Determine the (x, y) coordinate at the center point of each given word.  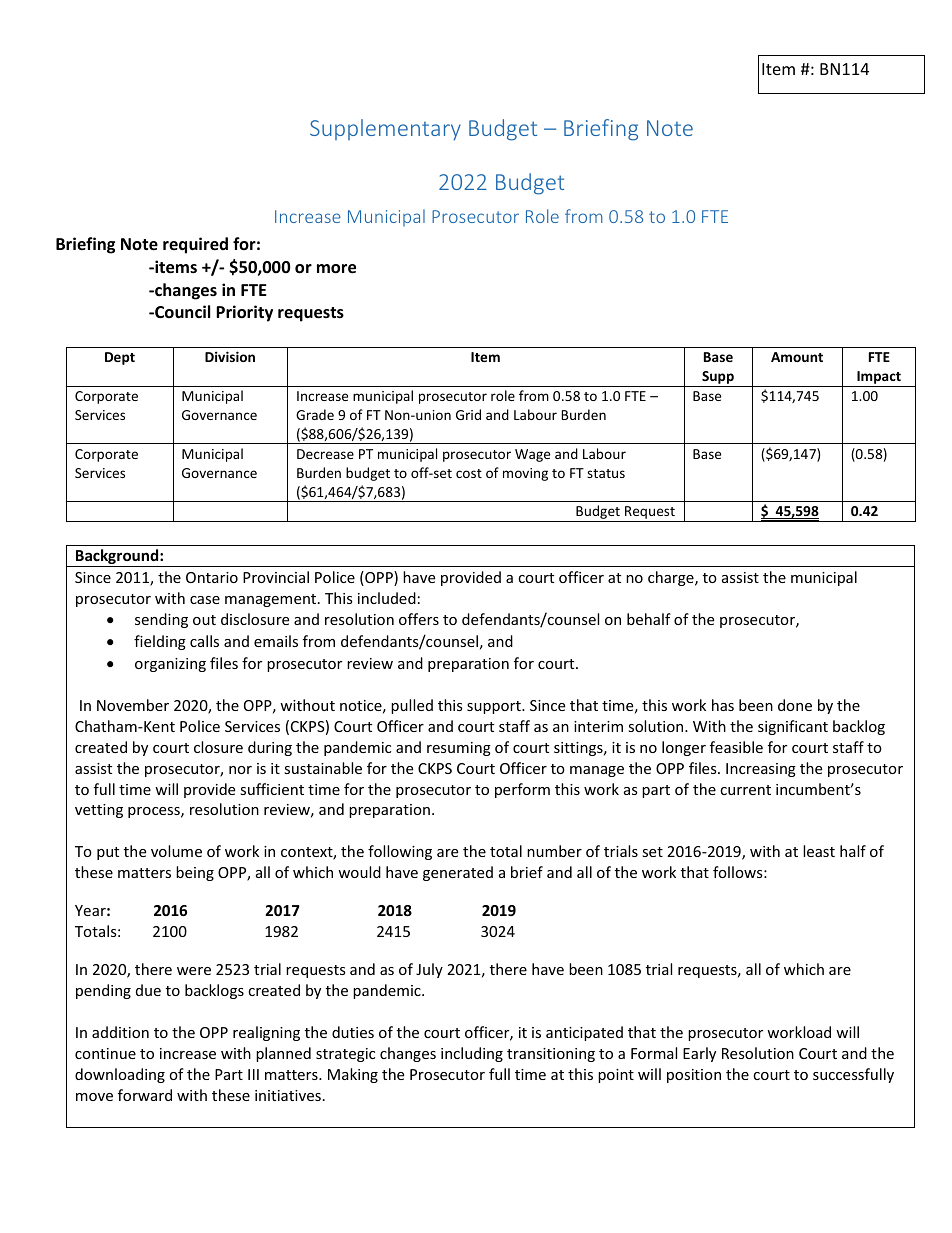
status (606, 473)
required (195, 245)
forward (145, 1095)
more (336, 269)
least (819, 851)
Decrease (325, 454)
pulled (412, 706)
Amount (797, 357)
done (795, 705)
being (195, 873)
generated (458, 873)
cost (469, 473)
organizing (170, 665)
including (472, 1054)
